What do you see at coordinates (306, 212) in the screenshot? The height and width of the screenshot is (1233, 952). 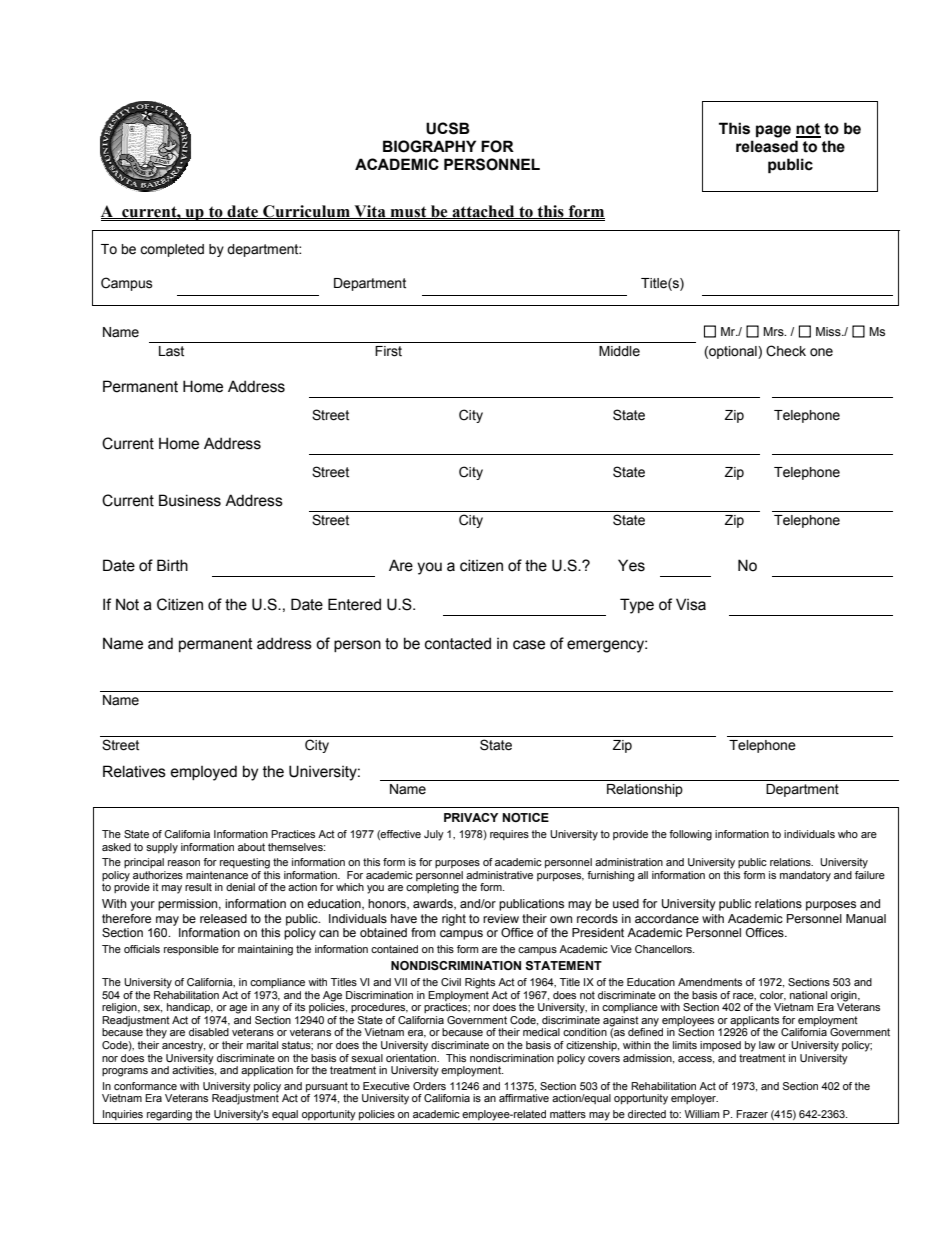 I see `Curriculum` at bounding box center [306, 212].
